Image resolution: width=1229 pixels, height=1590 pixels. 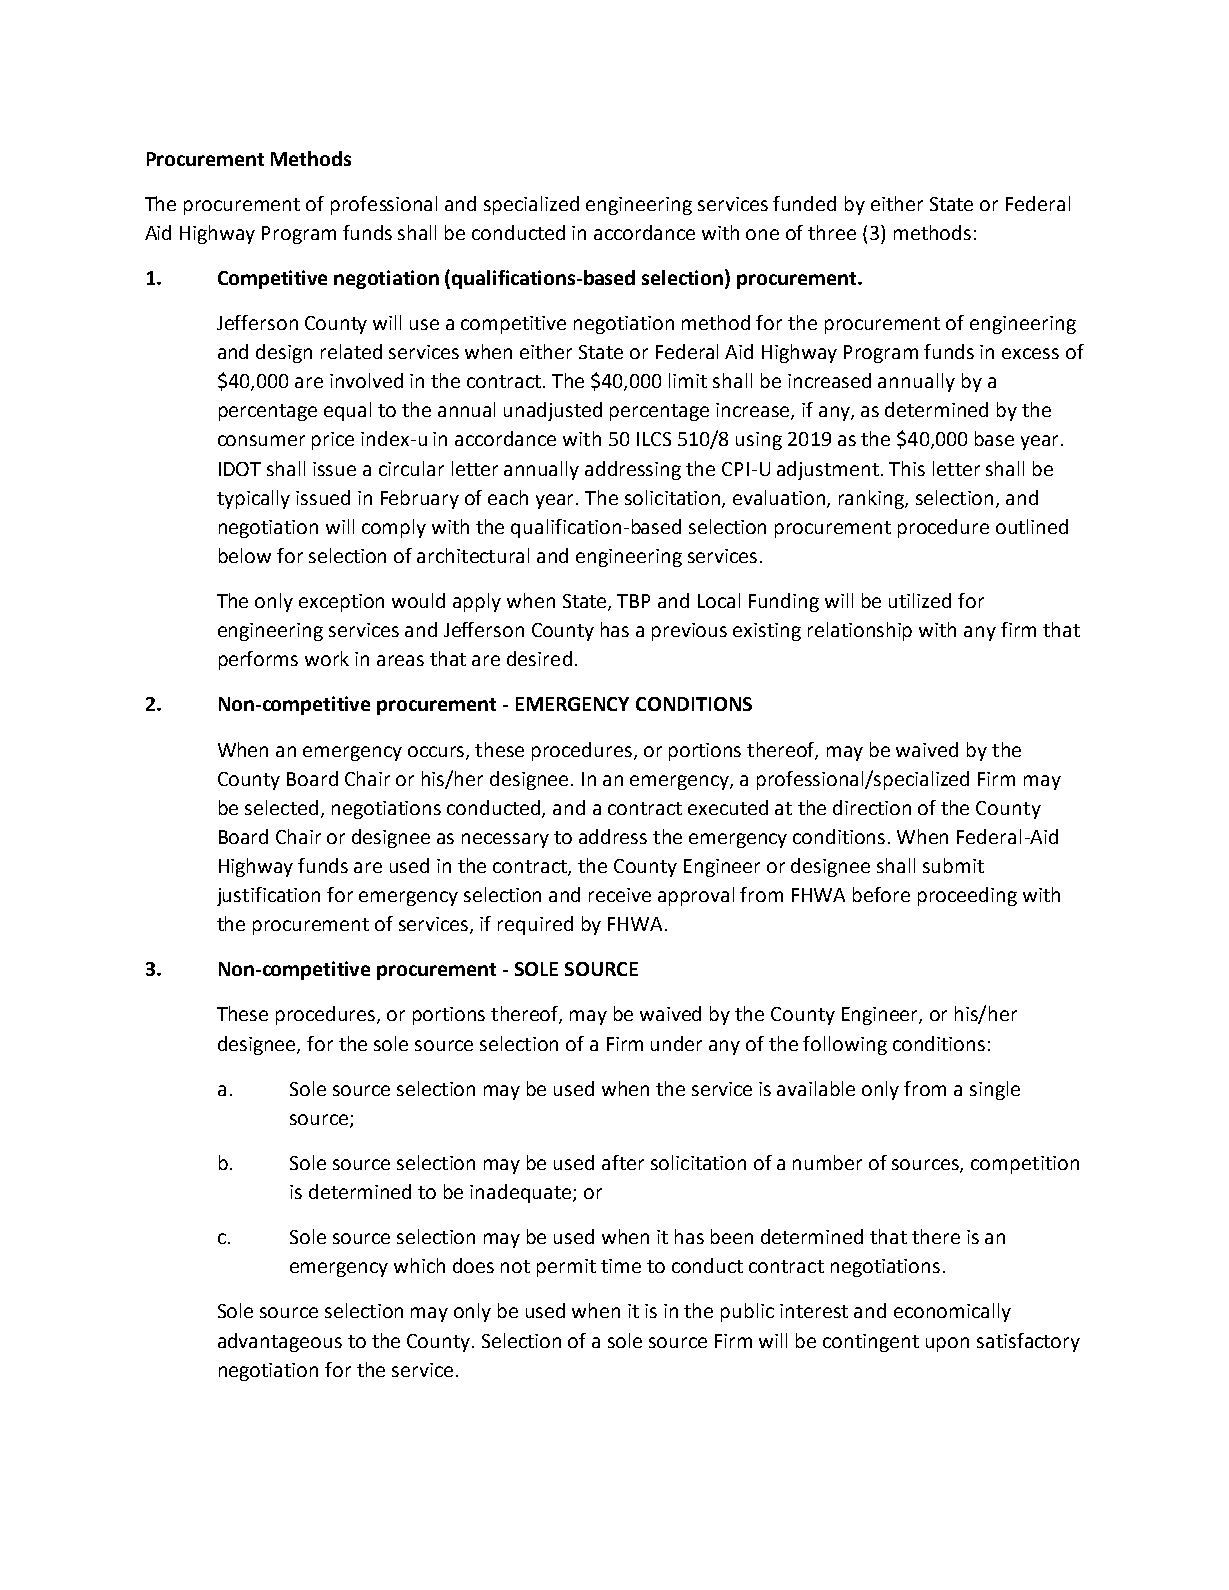 What do you see at coordinates (762, 234) in the screenshot?
I see `one` at bounding box center [762, 234].
